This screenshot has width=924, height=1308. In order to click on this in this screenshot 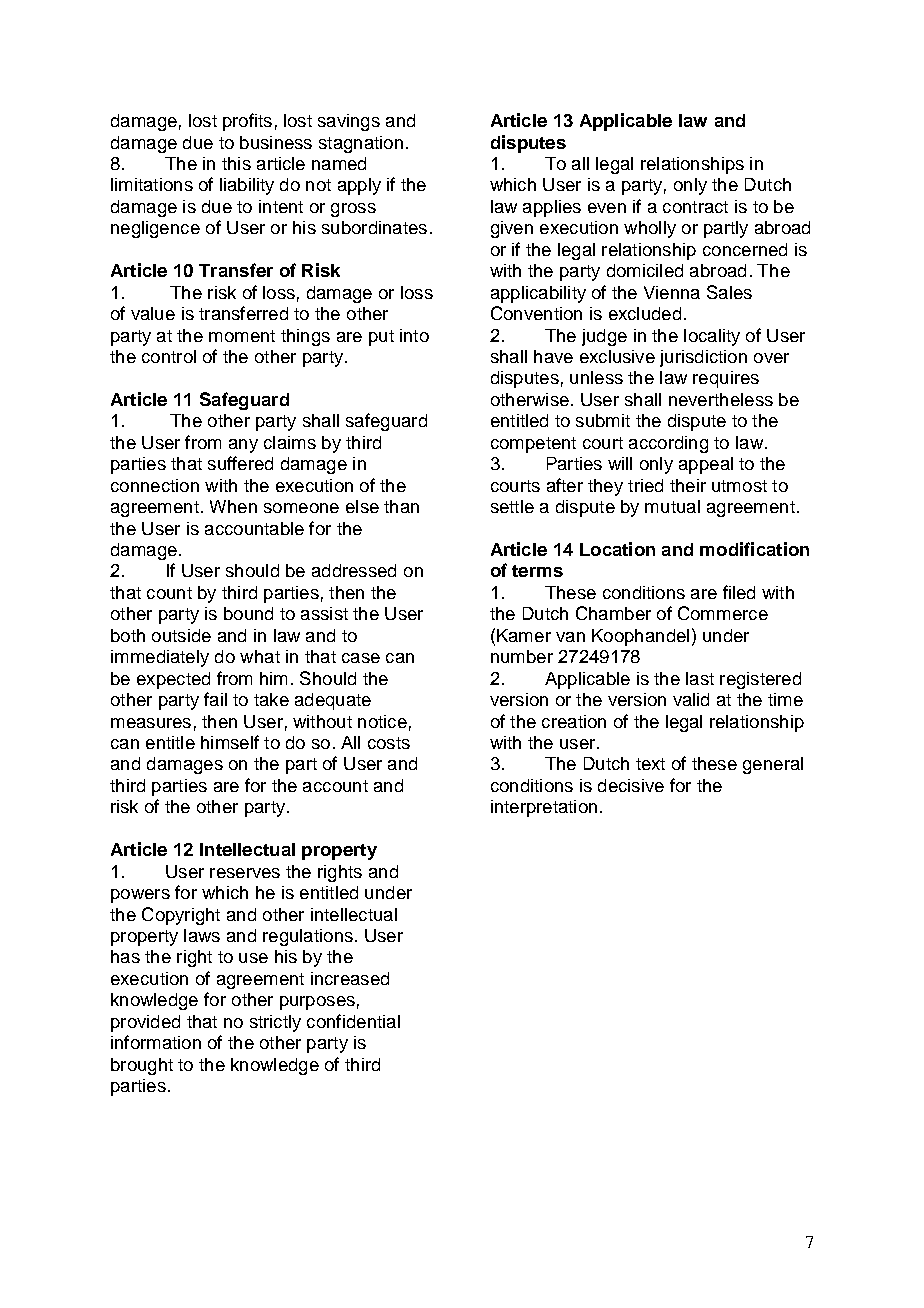, I will do `click(236, 163)`.
